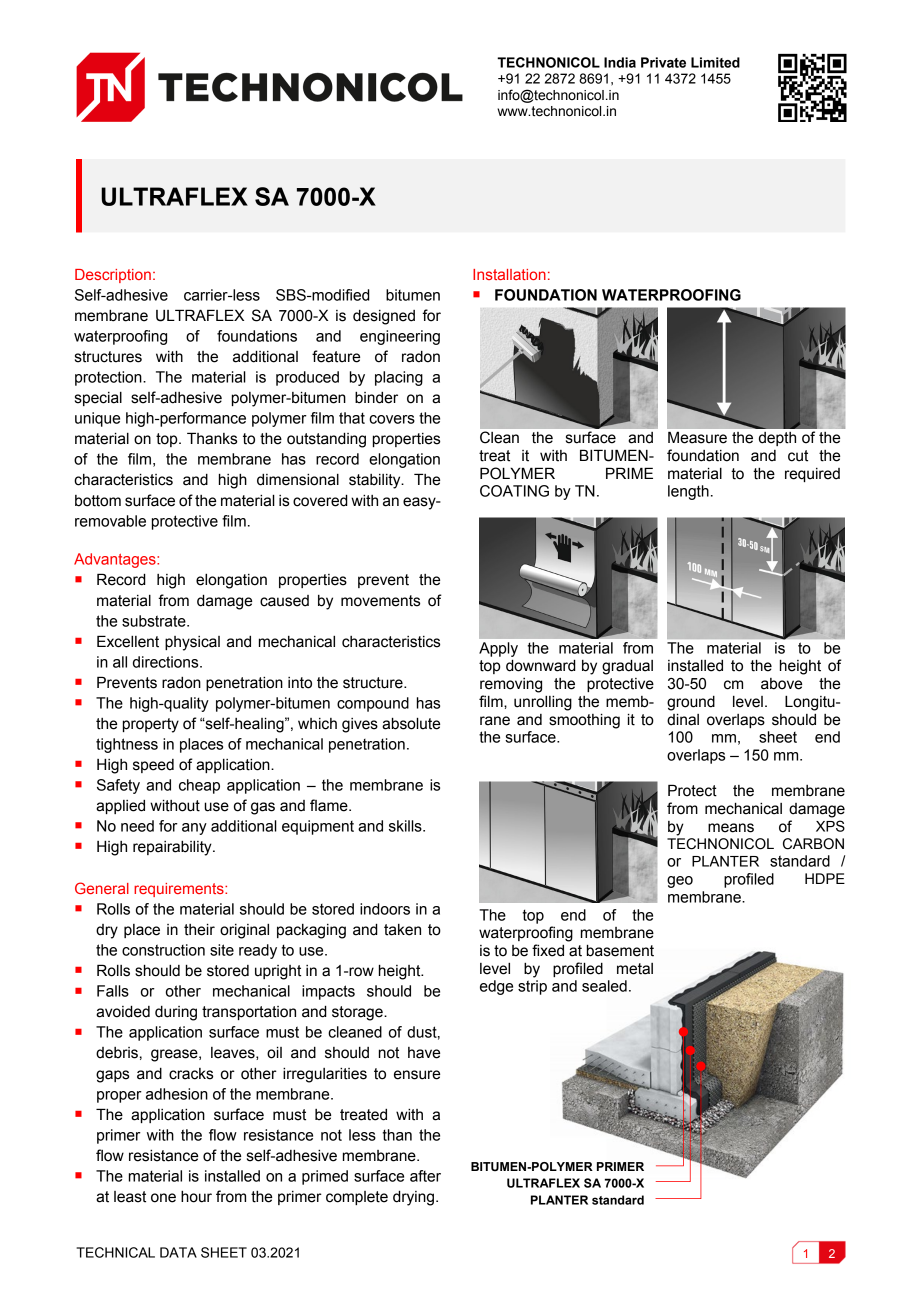 The height and width of the image is (1307, 924). What do you see at coordinates (196, 1197) in the image?
I see `hour` at bounding box center [196, 1197].
